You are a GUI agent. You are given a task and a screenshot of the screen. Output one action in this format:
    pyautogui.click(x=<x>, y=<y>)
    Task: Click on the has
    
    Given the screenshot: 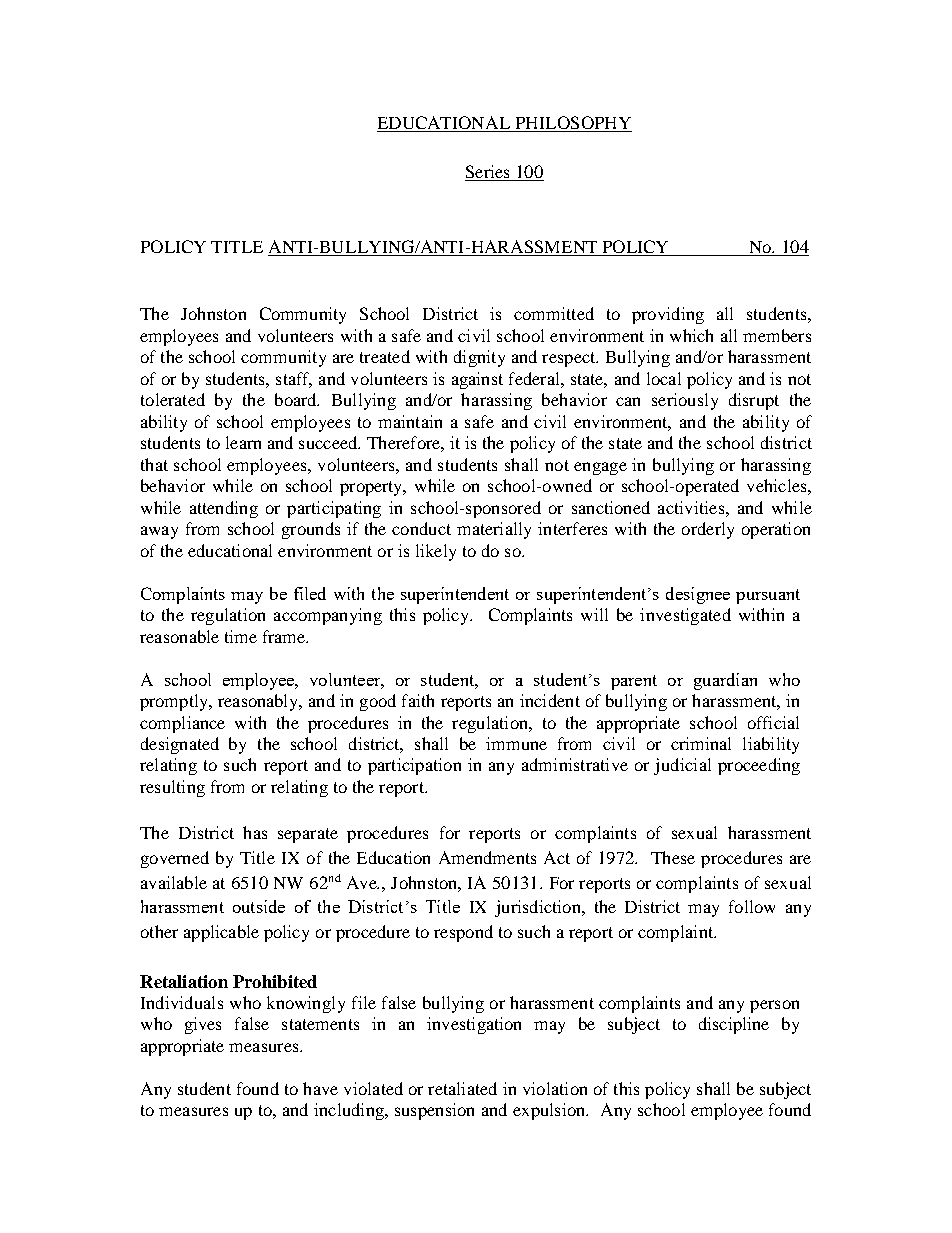 What is the action you would take?
    pyautogui.click(x=255, y=832)
